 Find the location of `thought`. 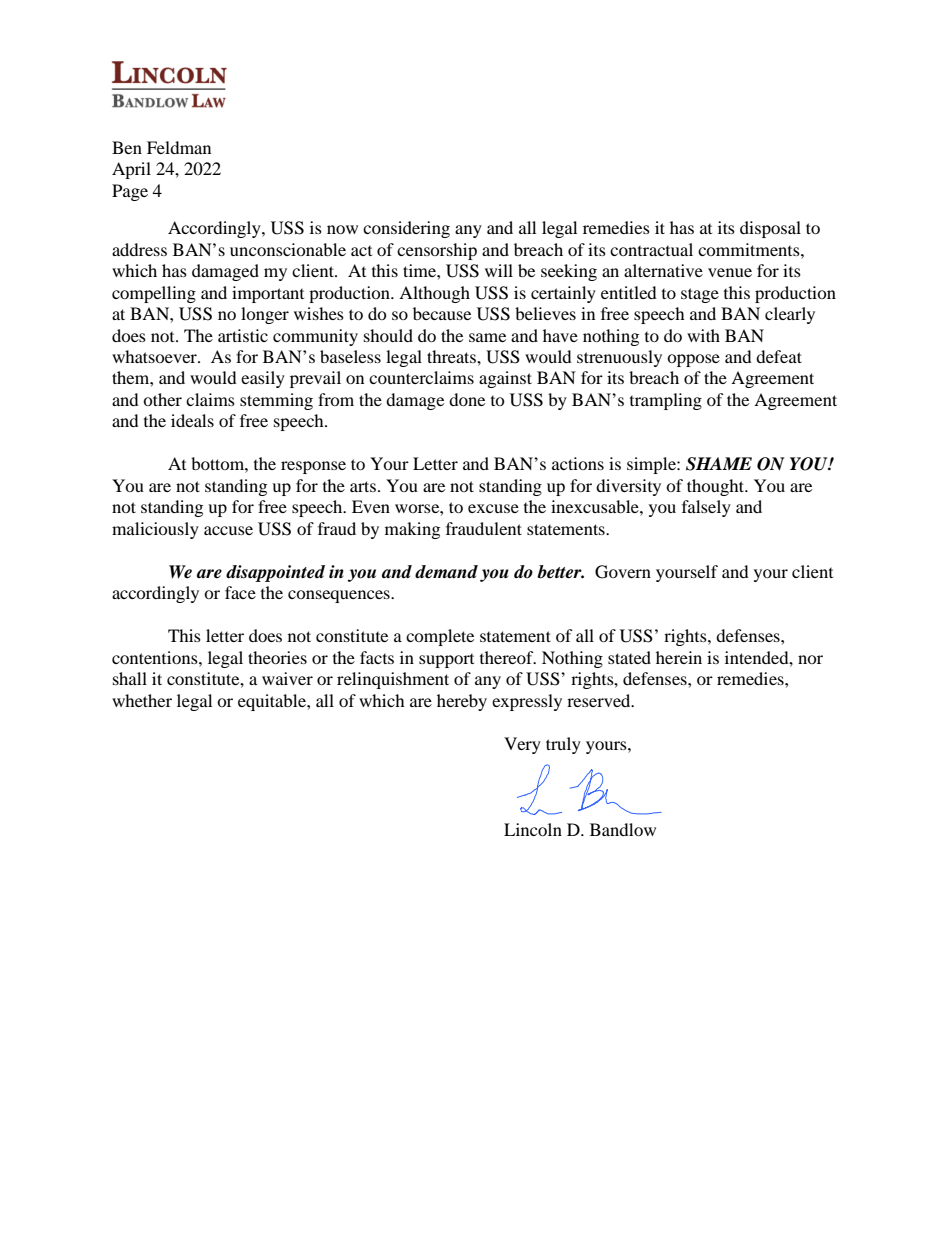

thought is located at coordinates (717, 487).
